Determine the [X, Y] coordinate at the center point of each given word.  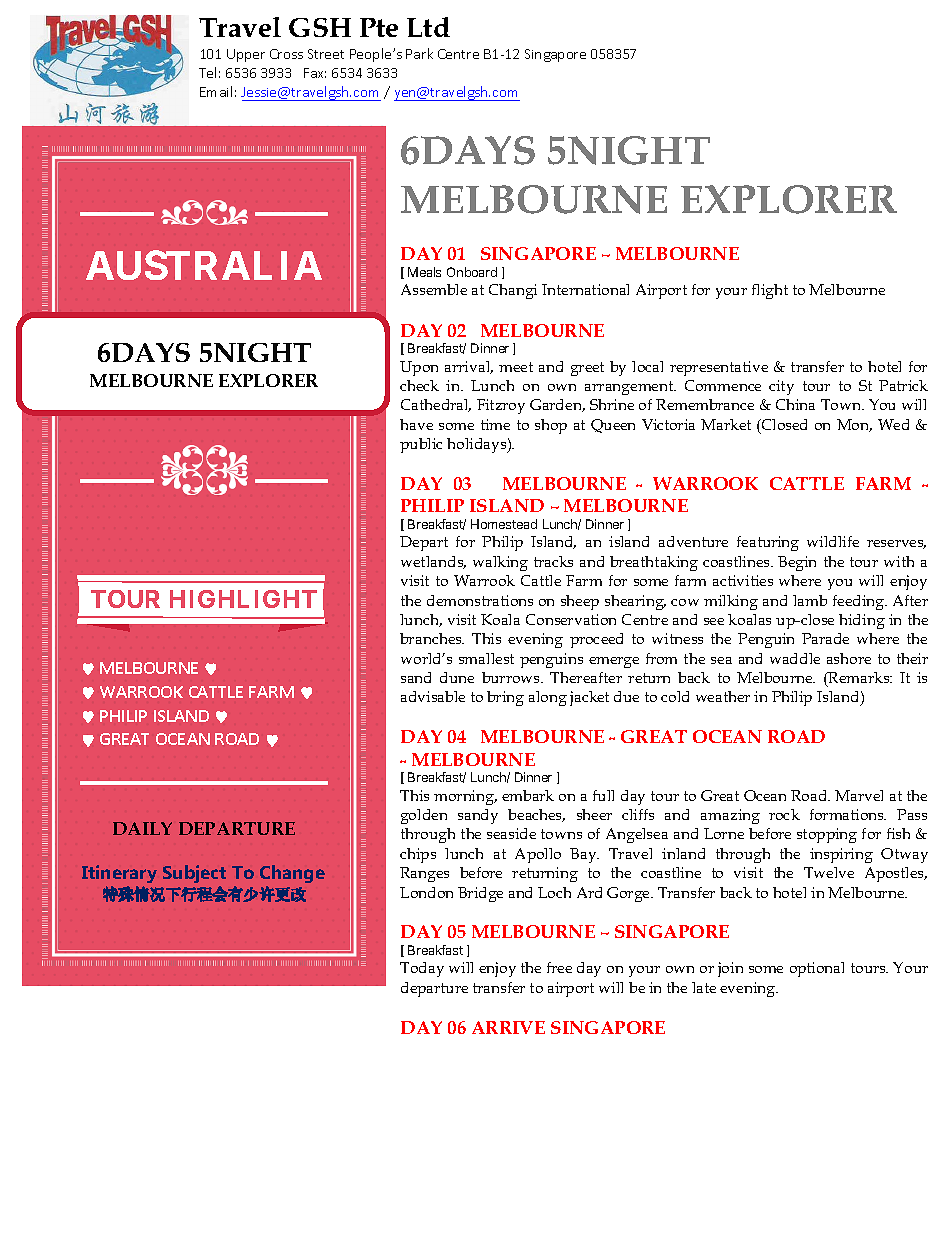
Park [419, 53]
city [781, 387]
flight [770, 291]
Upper [246, 55]
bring [505, 698]
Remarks [859, 677]
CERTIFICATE [204, 352]
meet [516, 367]
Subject [194, 874]
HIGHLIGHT [243, 599]
